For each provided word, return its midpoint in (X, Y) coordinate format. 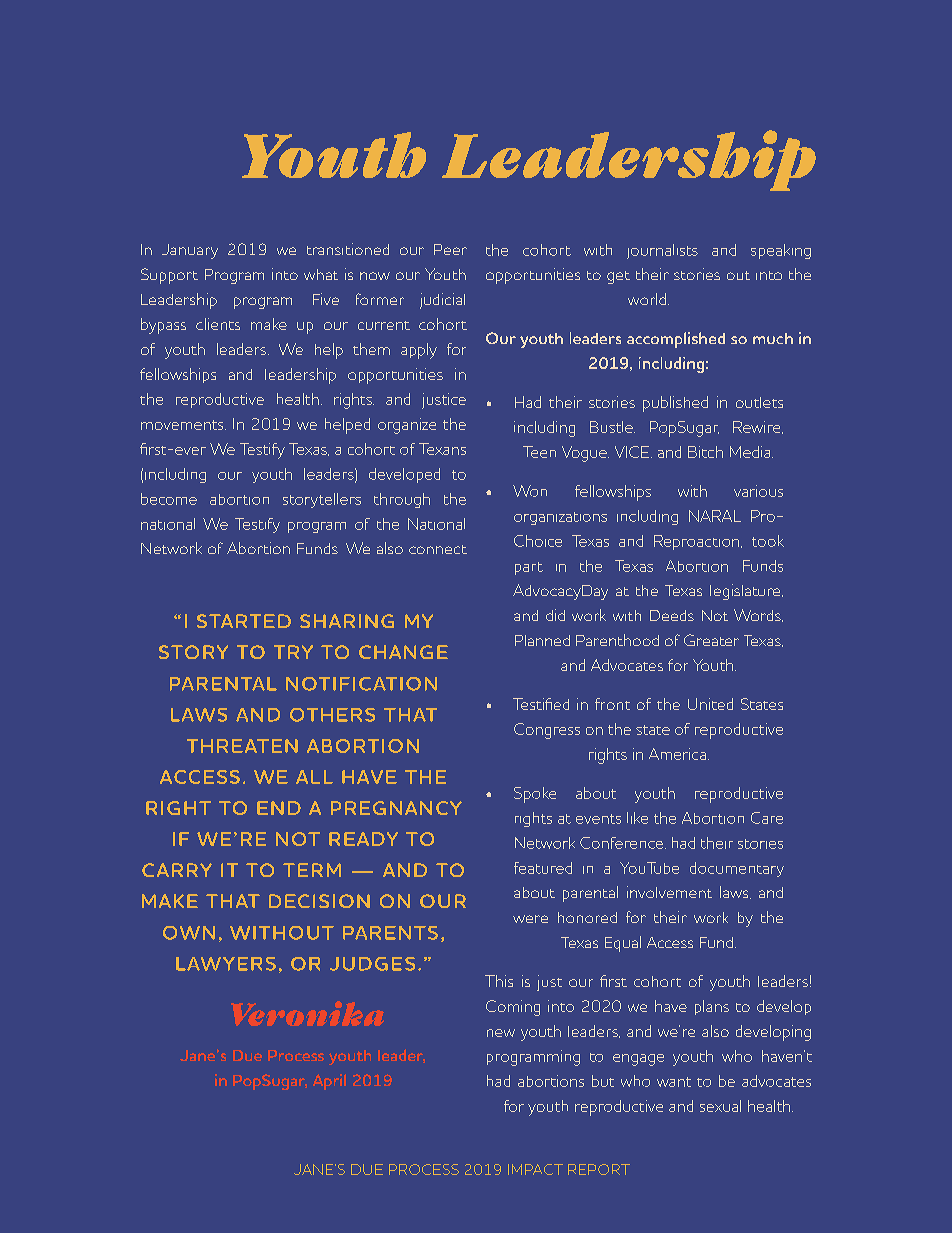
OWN (189, 933)
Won (530, 491)
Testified (541, 704)
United (710, 704)
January (190, 251)
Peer (450, 249)
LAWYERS (226, 964)
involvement (669, 892)
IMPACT (535, 1169)
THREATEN (242, 746)
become (169, 499)
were (530, 919)
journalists (662, 251)
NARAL (715, 516)
